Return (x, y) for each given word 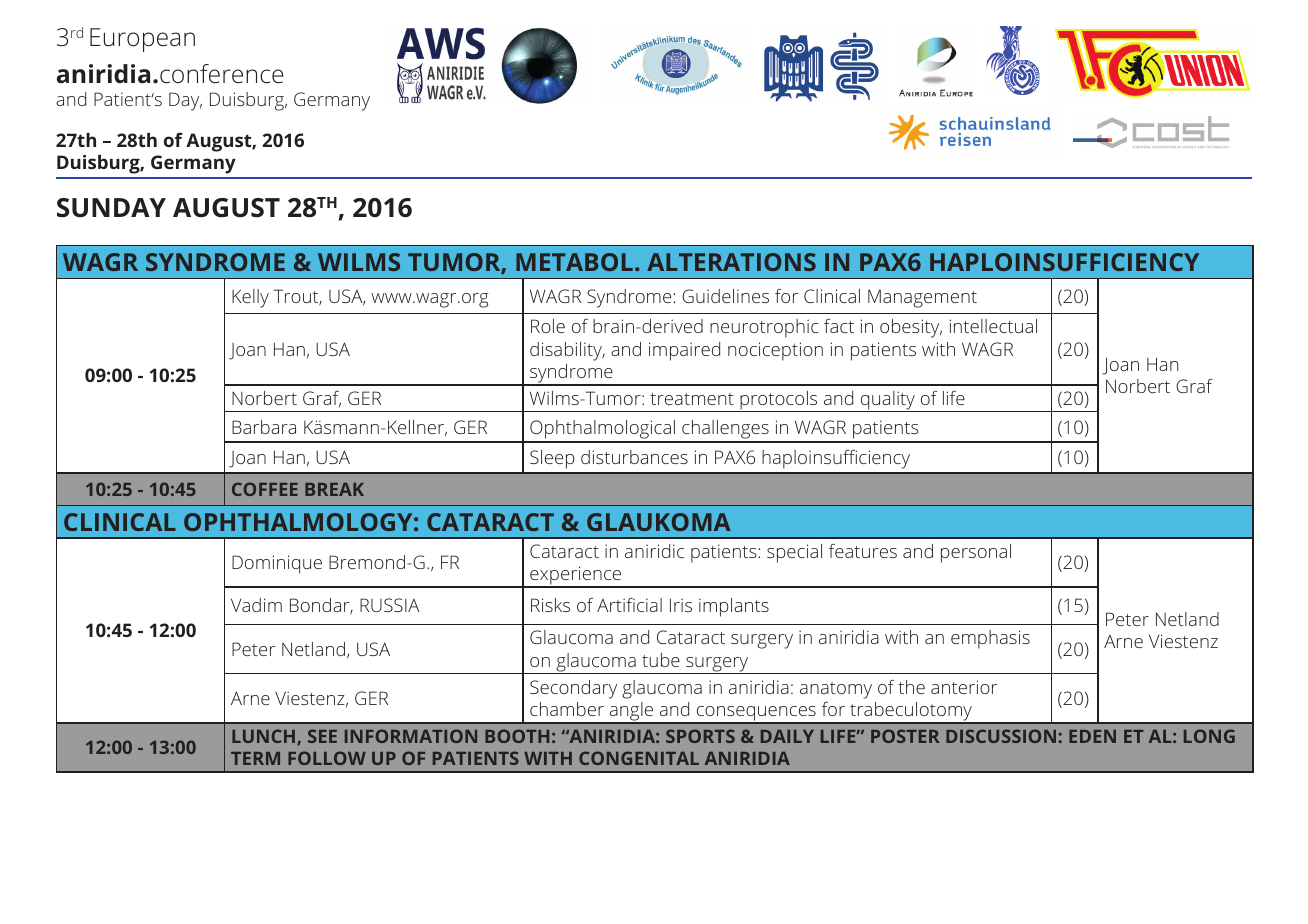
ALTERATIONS (731, 262)
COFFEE (265, 489)
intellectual (993, 326)
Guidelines (725, 296)
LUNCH (265, 737)
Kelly (250, 298)
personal (976, 553)
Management (922, 298)
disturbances (634, 457)
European (142, 40)
